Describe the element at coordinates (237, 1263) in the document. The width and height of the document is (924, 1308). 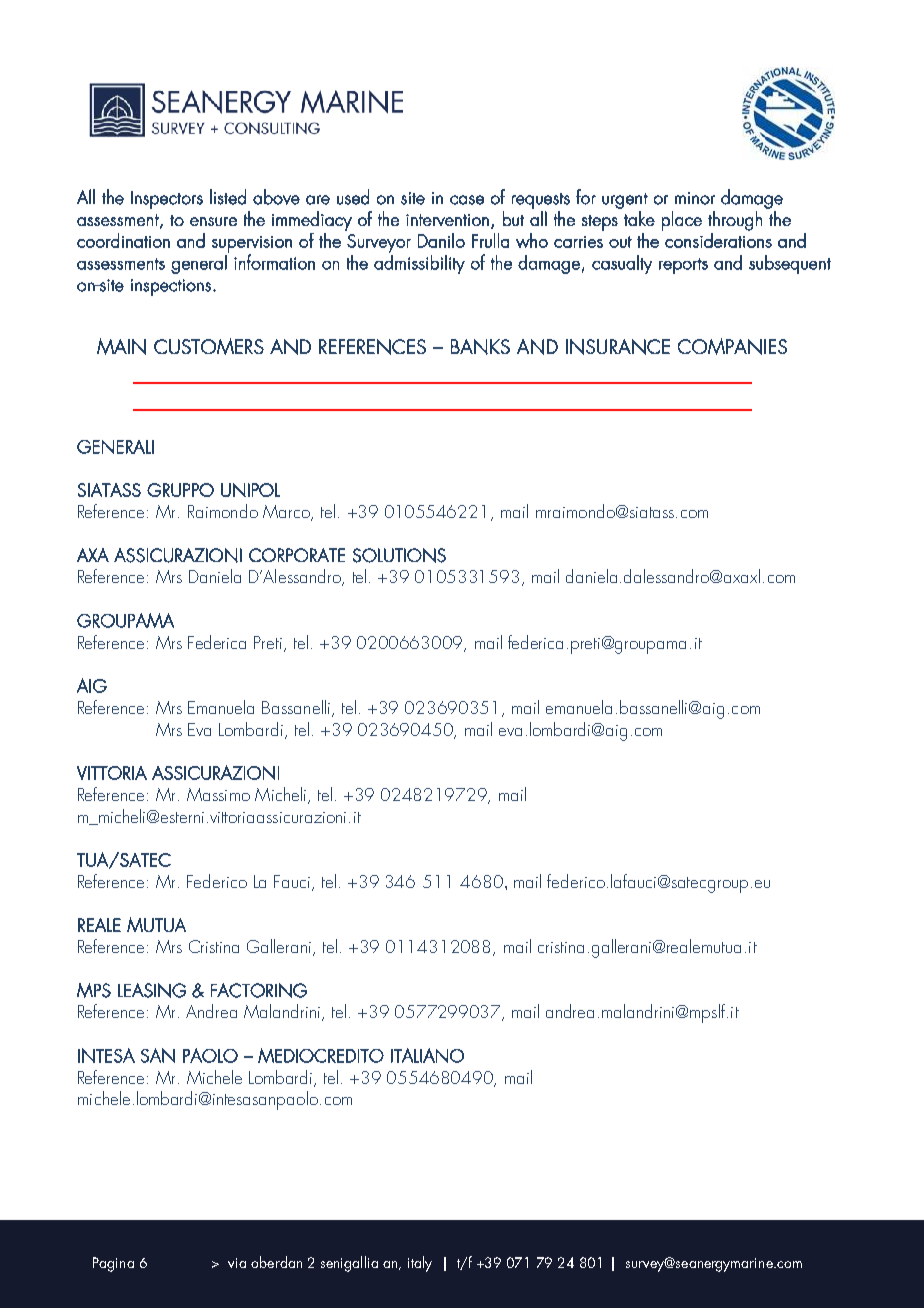
I see `via` at that location.
